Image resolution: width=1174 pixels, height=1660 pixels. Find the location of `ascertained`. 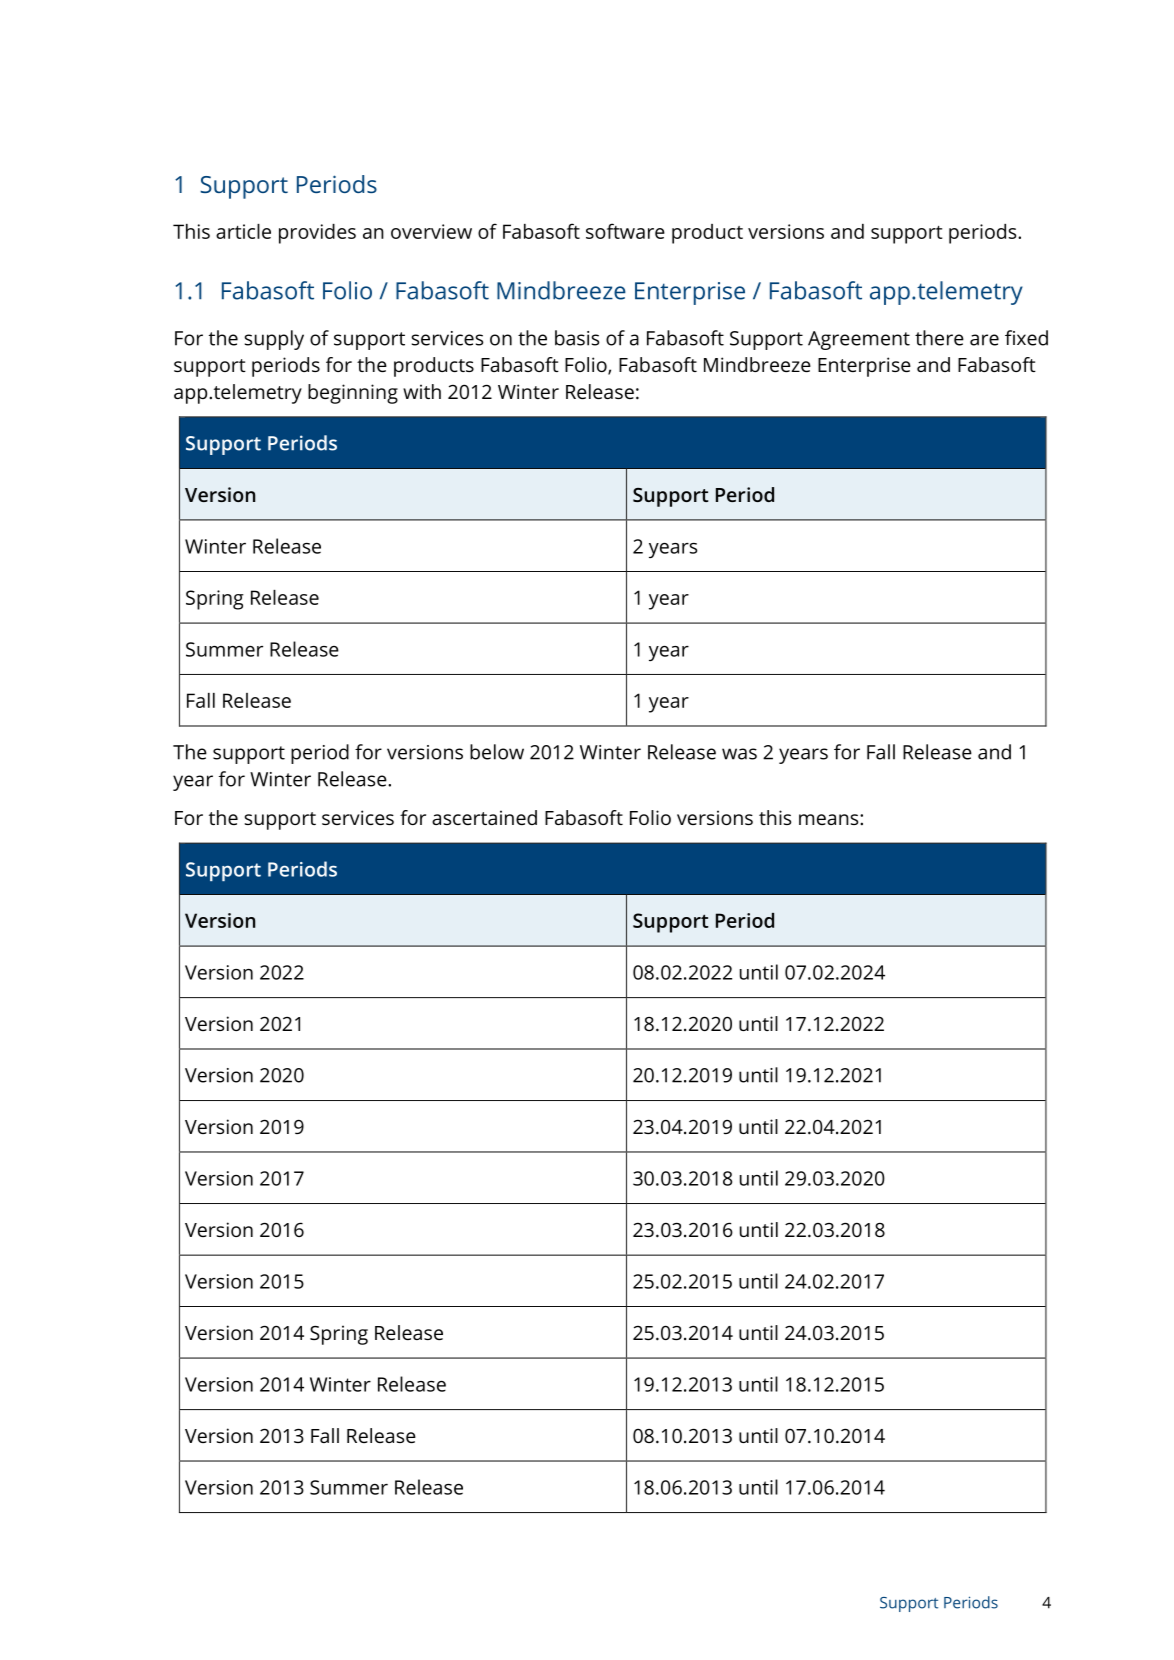

ascertained is located at coordinates (484, 817).
